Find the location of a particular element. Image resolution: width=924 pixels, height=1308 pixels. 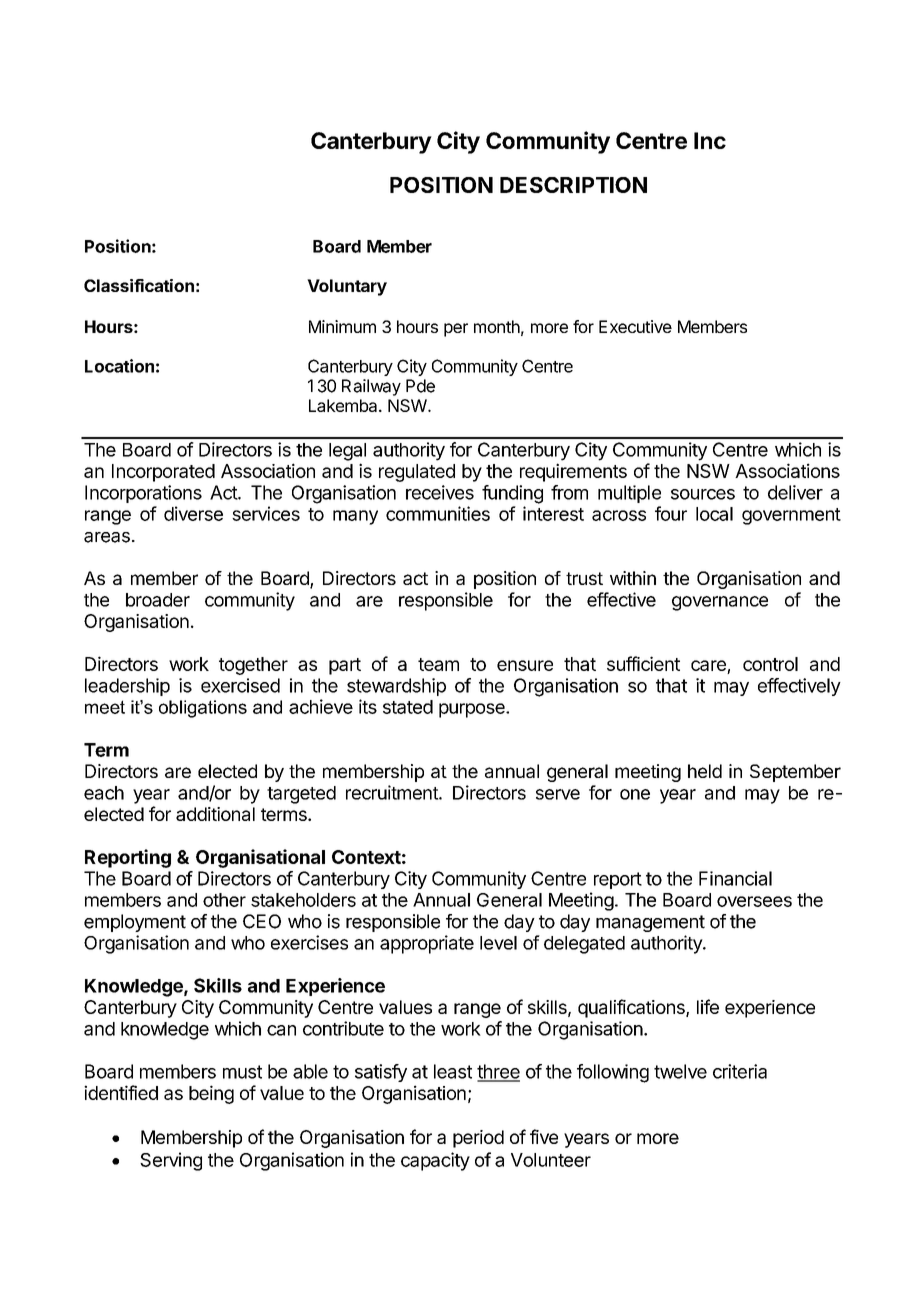

local is located at coordinates (714, 514).
